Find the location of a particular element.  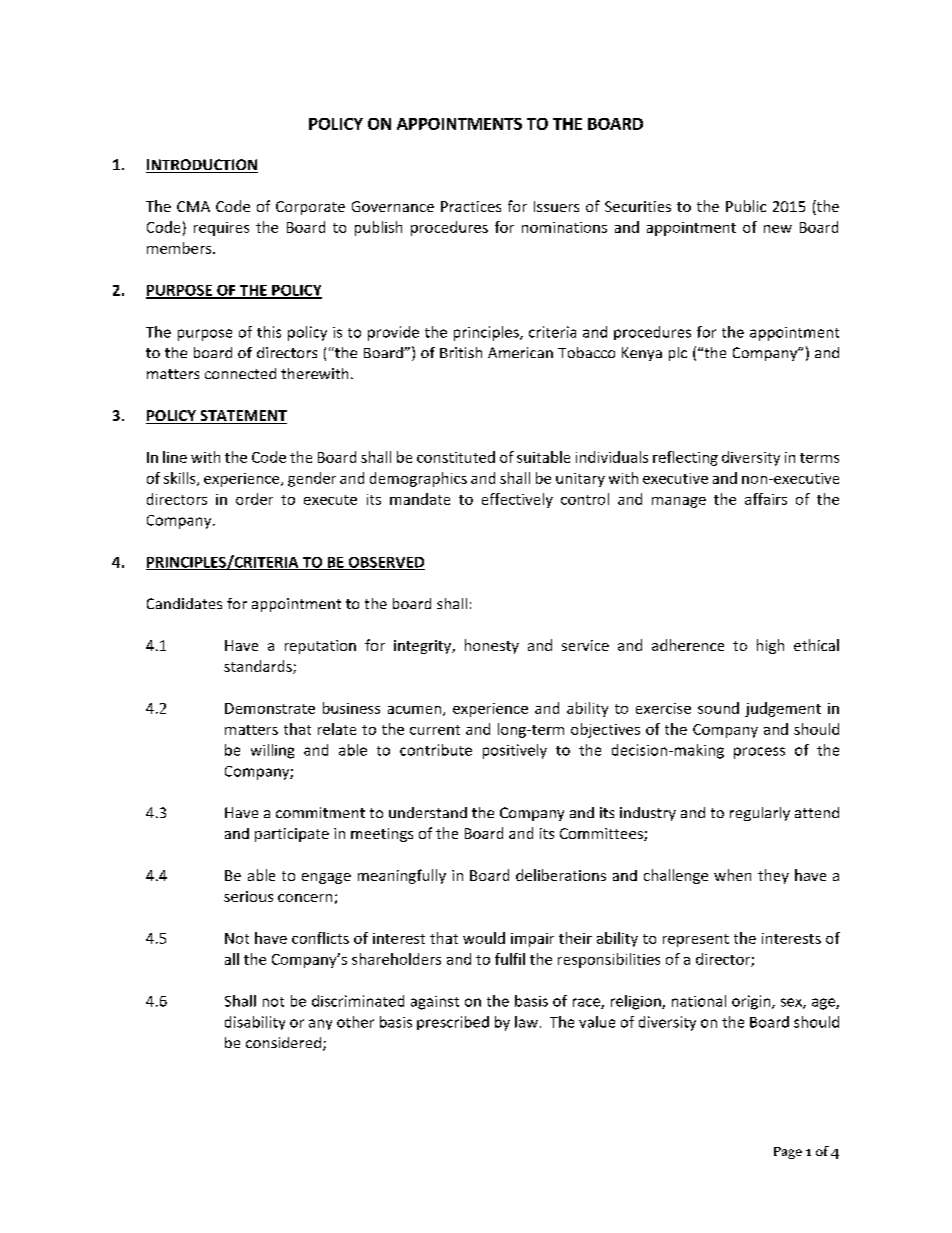

would is located at coordinates (484, 938).
